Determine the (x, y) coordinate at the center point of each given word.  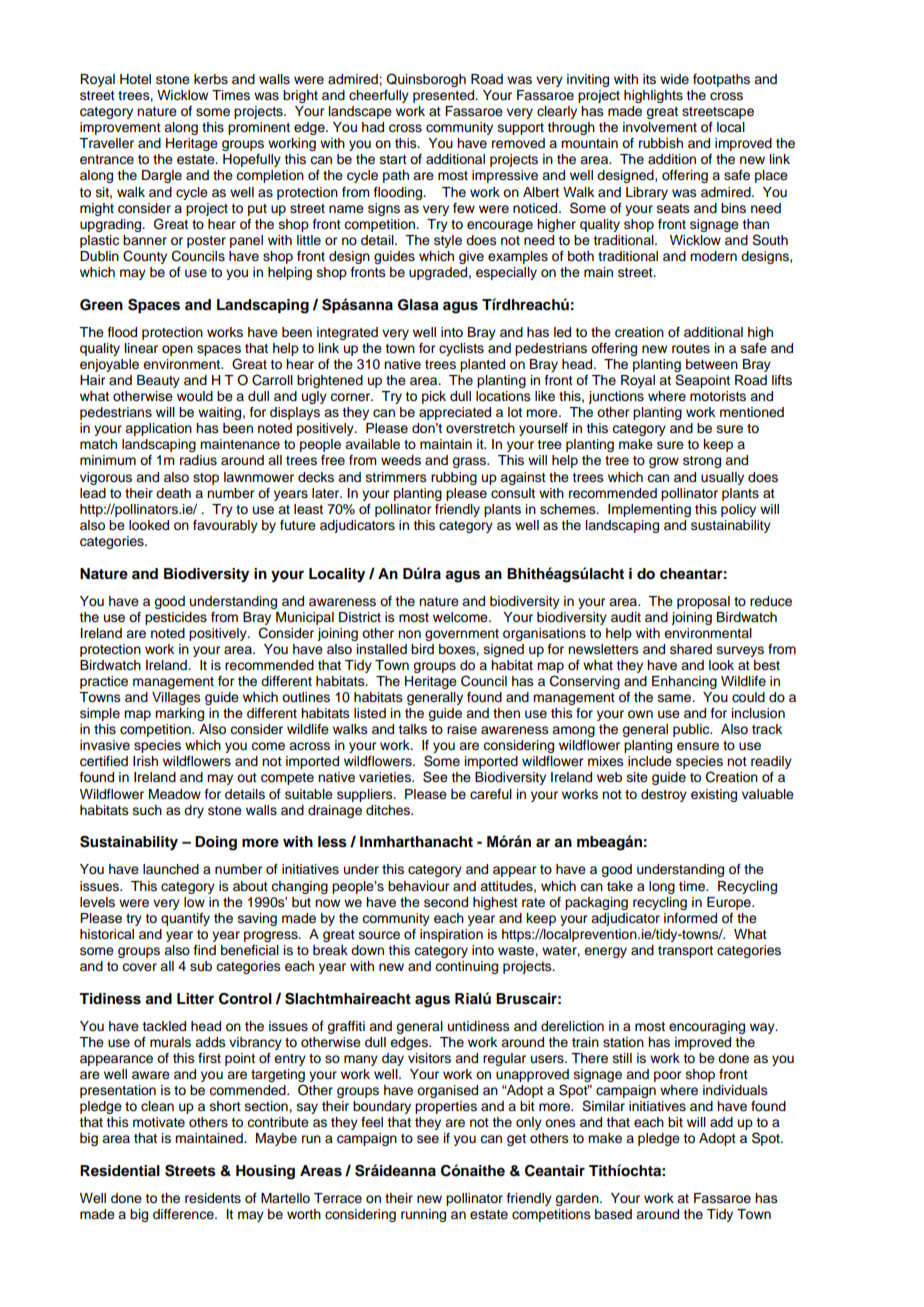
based (613, 1214)
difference (184, 1214)
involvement (660, 127)
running (423, 1215)
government (462, 635)
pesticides (176, 618)
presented (445, 96)
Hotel (135, 79)
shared (691, 649)
